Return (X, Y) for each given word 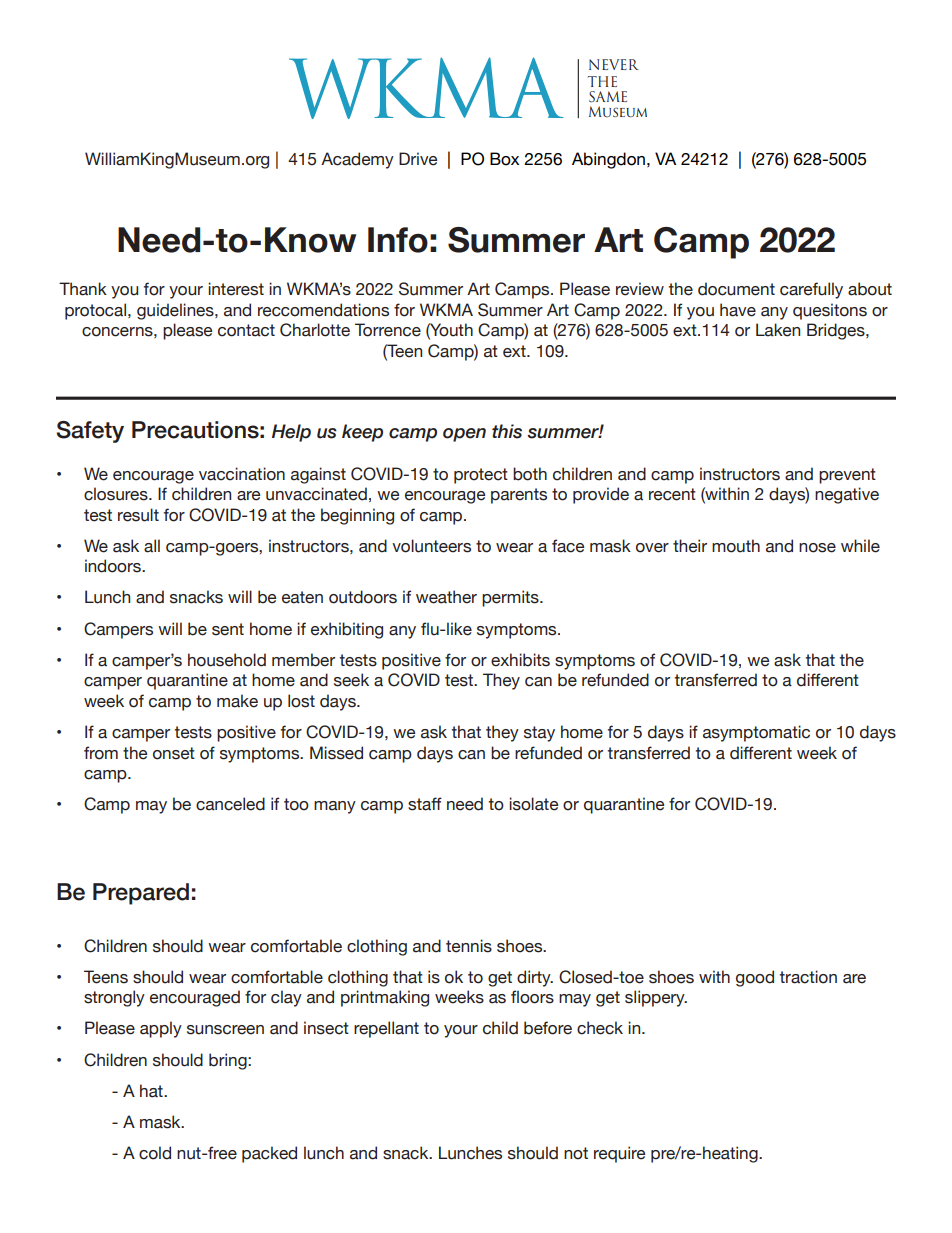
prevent (847, 476)
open (464, 435)
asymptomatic (756, 733)
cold (155, 1153)
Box (504, 159)
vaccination (242, 474)
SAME (608, 97)
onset (174, 753)
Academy (357, 160)
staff (425, 804)
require (619, 1154)
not (576, 1153)
